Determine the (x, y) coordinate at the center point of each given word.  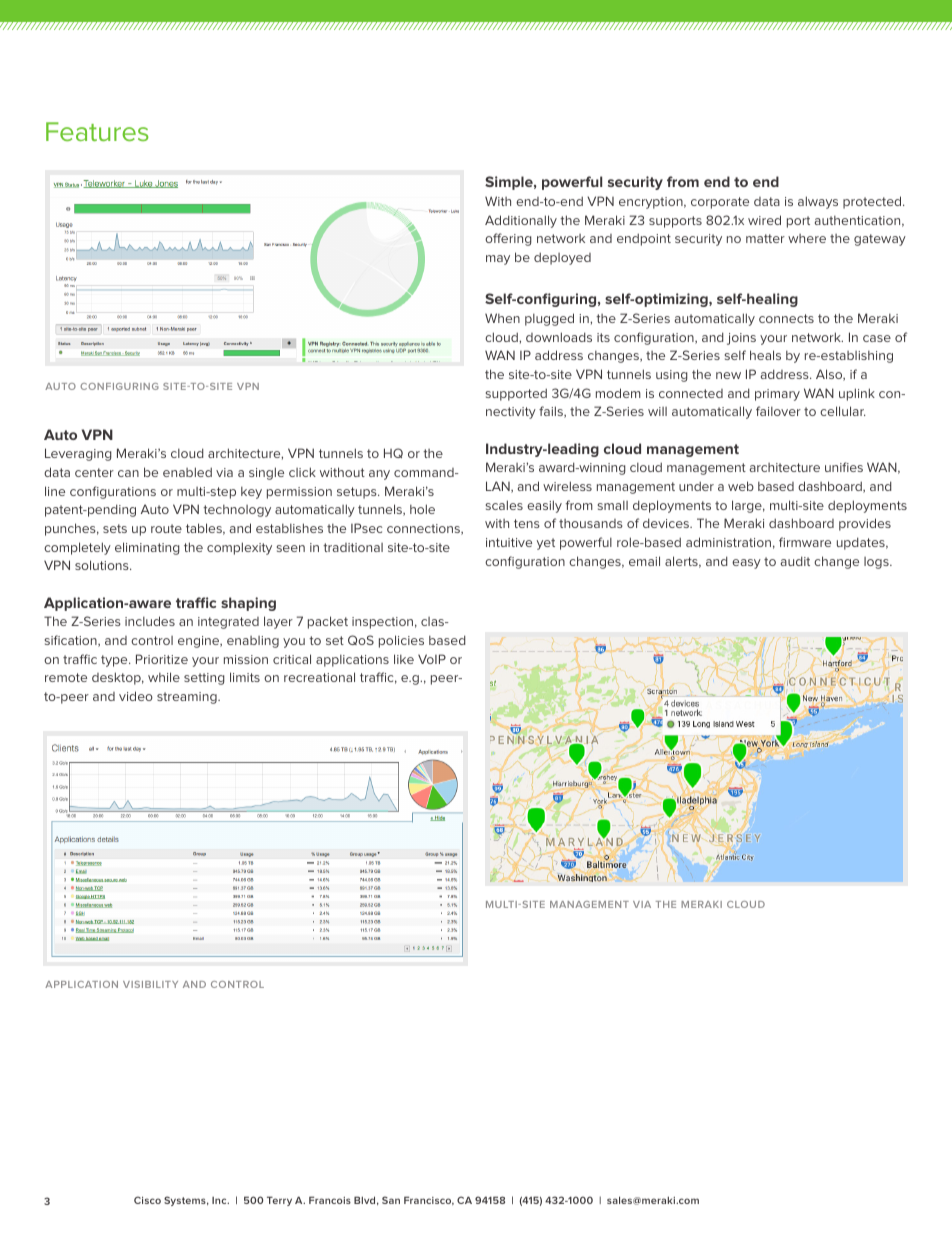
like (404, 659)
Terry (279, 1201)
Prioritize (162, 659)
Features (97, 131)
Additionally (521, 221)
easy (746, 564)
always (818, 202)
